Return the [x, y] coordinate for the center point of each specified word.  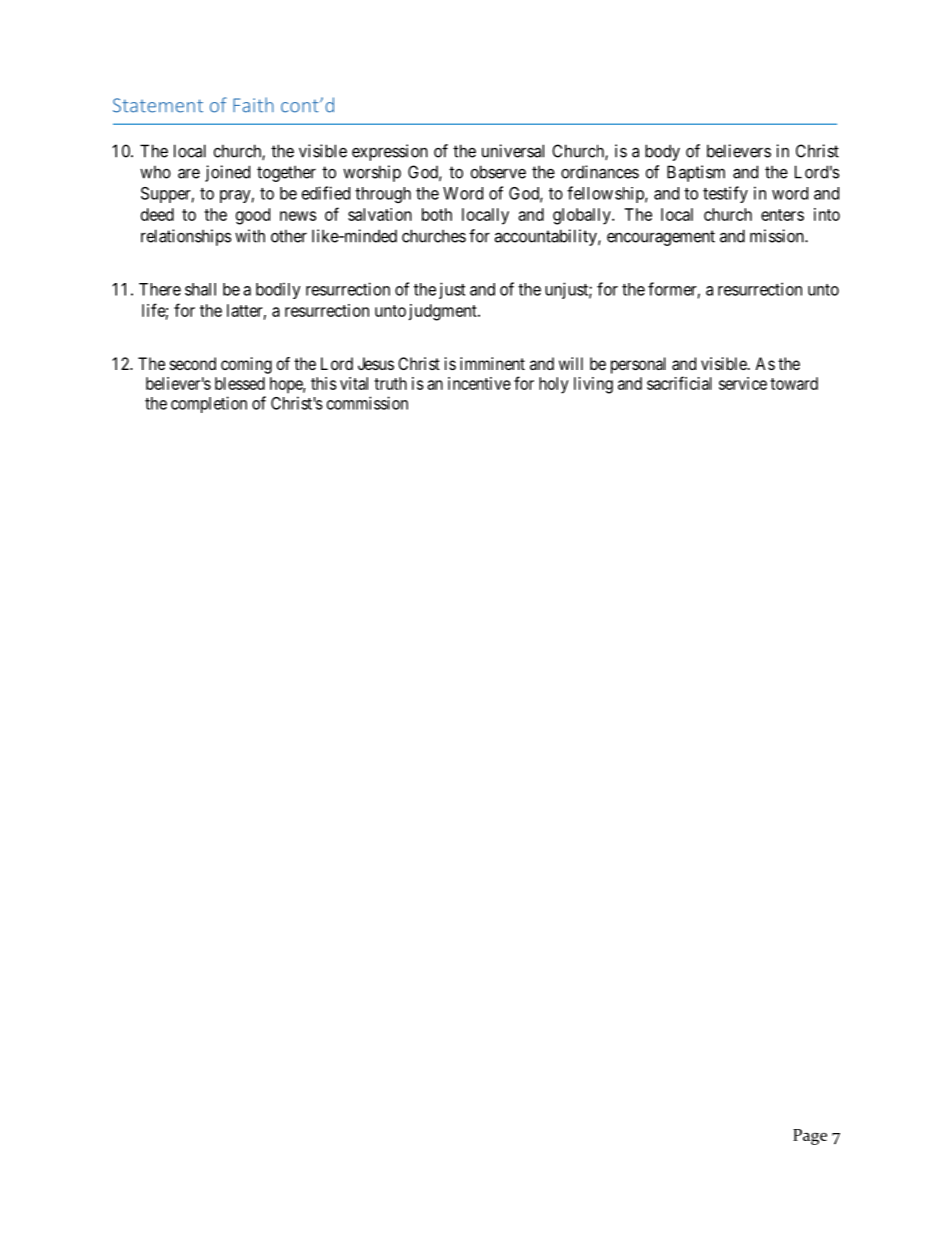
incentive [479, 383]
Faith [253, 105]
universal [513, 151]
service [743, 383]
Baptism [696, 173]
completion [209, 404]
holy [554, 385]
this [324, 383]
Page [810, 1137]
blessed [240, 383]
